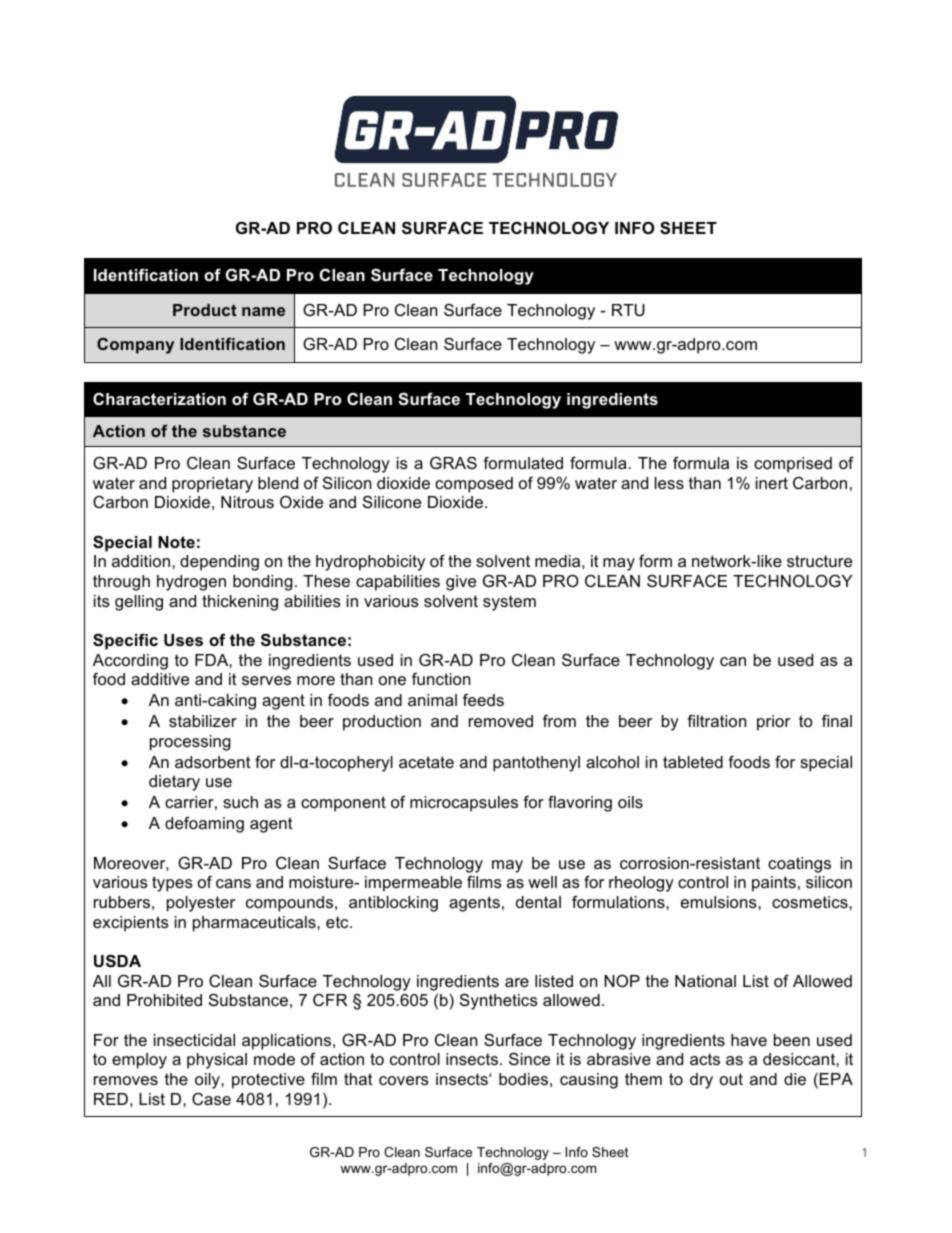 This screenshot has height=1233, width=952. Describe the element at coordinates (483, 699) in the screenshot. I see `feeds` at that location.
